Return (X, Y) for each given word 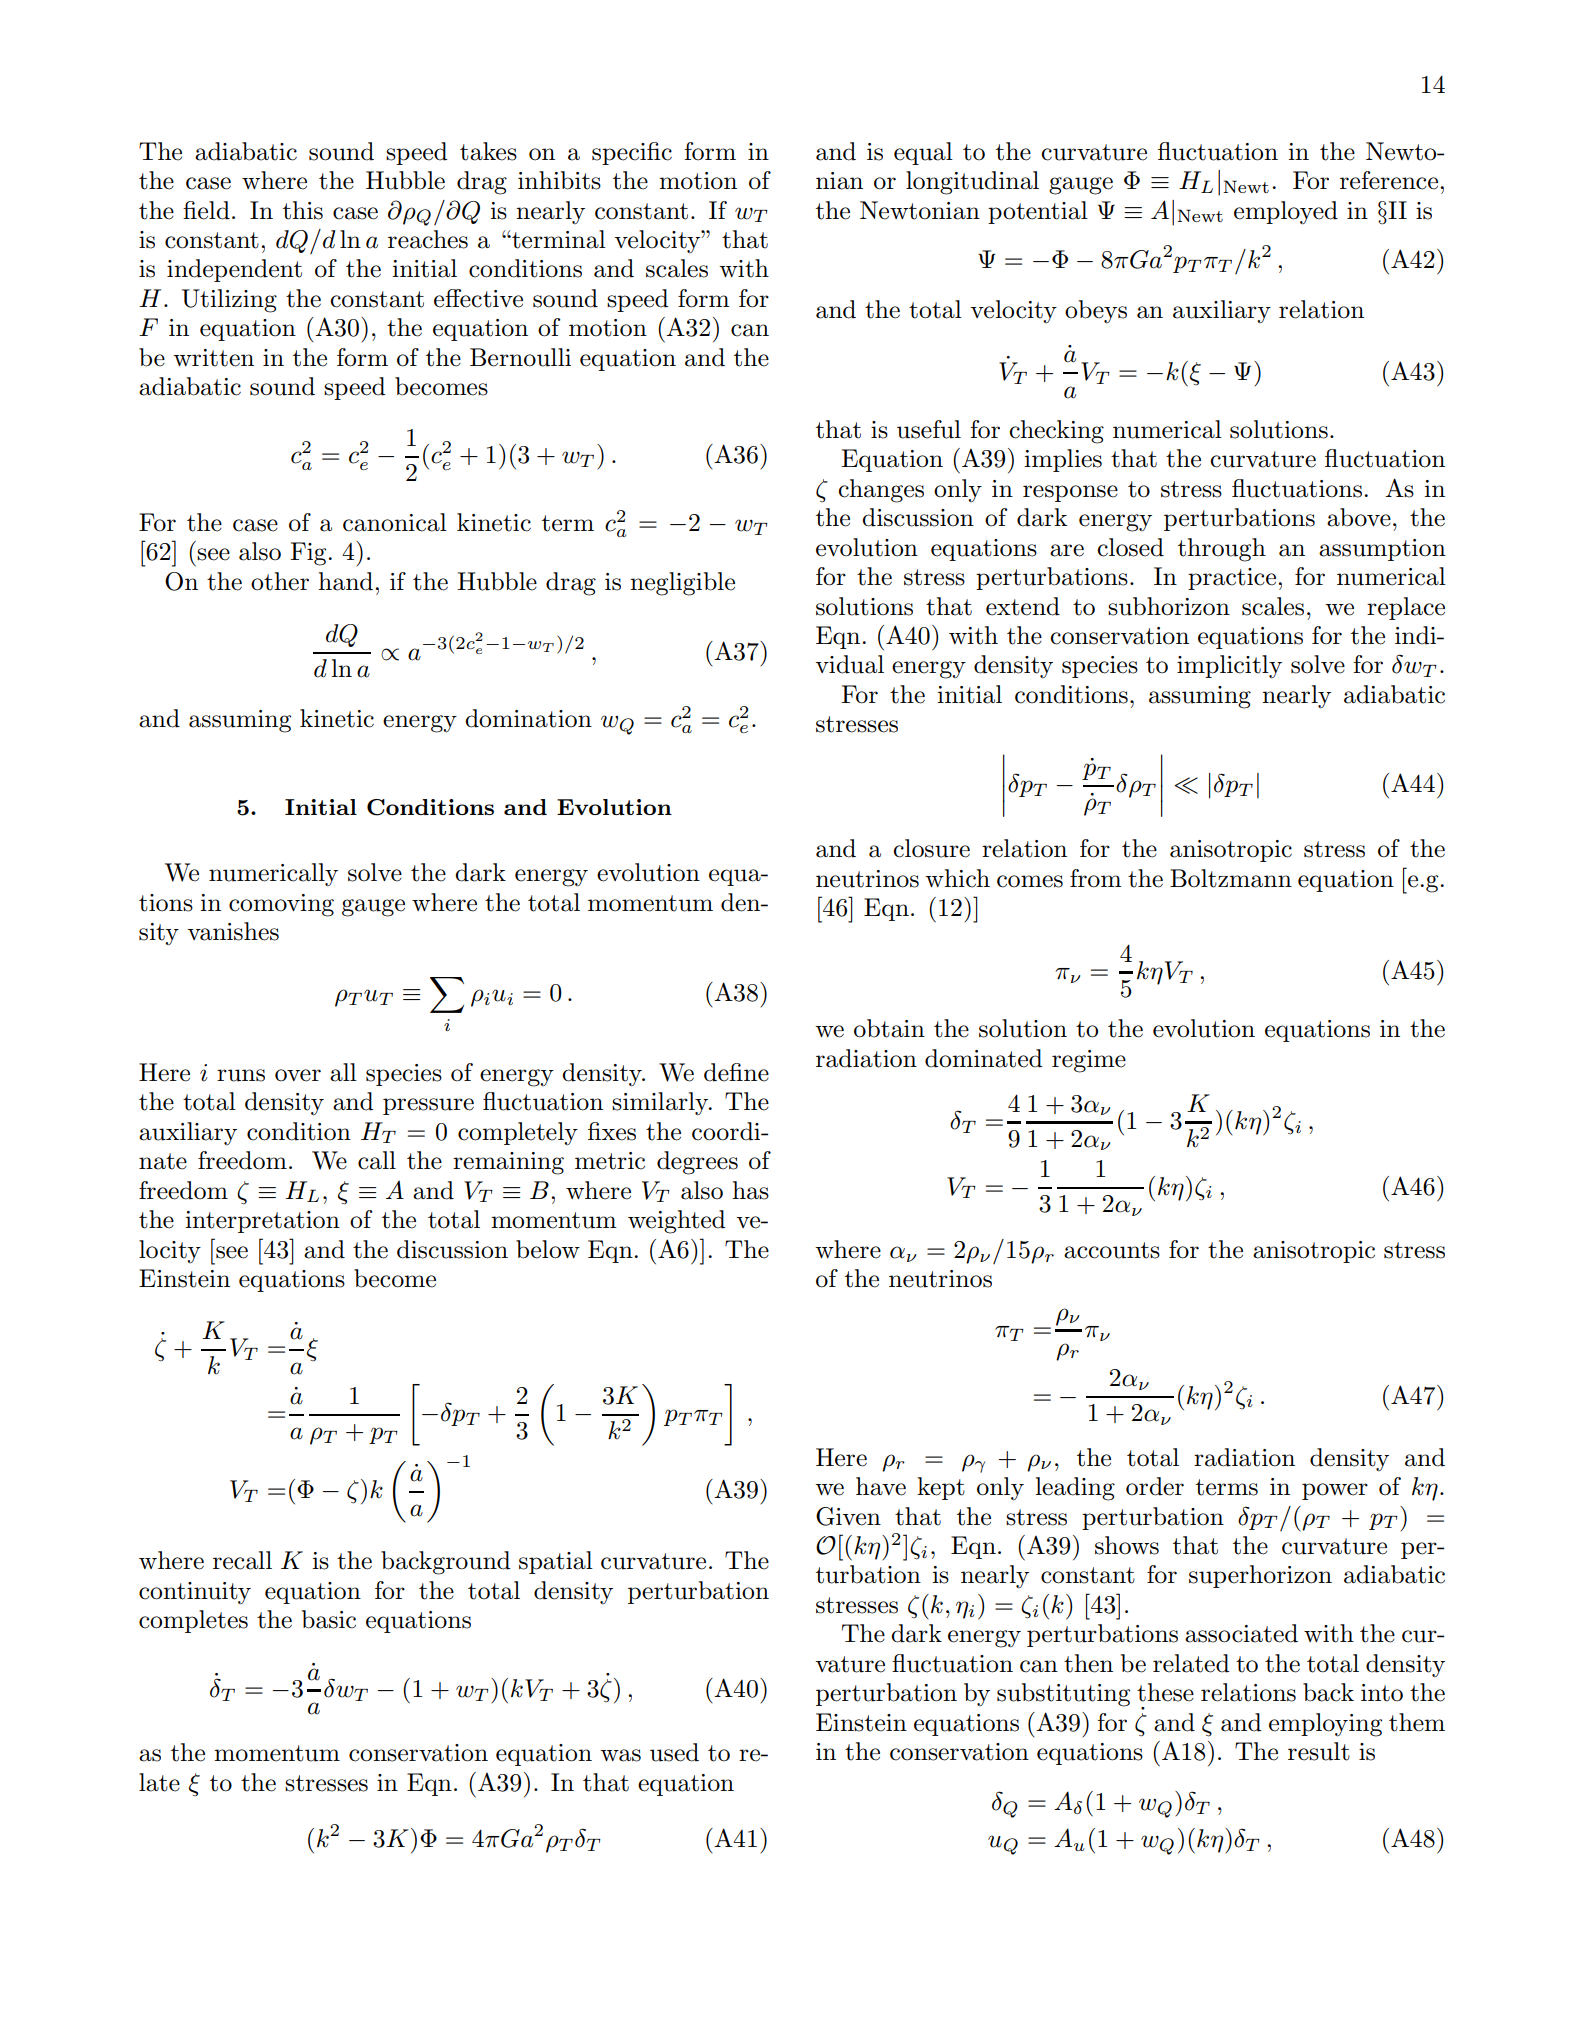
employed (1286, 213)
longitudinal (972, 183)
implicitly (1229, 667)
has (750, 1190)
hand (347, 581)
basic (329, 1619)
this (303, 210)
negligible (682, 584)
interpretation (262, 1222)
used (674, 1752)
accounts (1112, 1250)
